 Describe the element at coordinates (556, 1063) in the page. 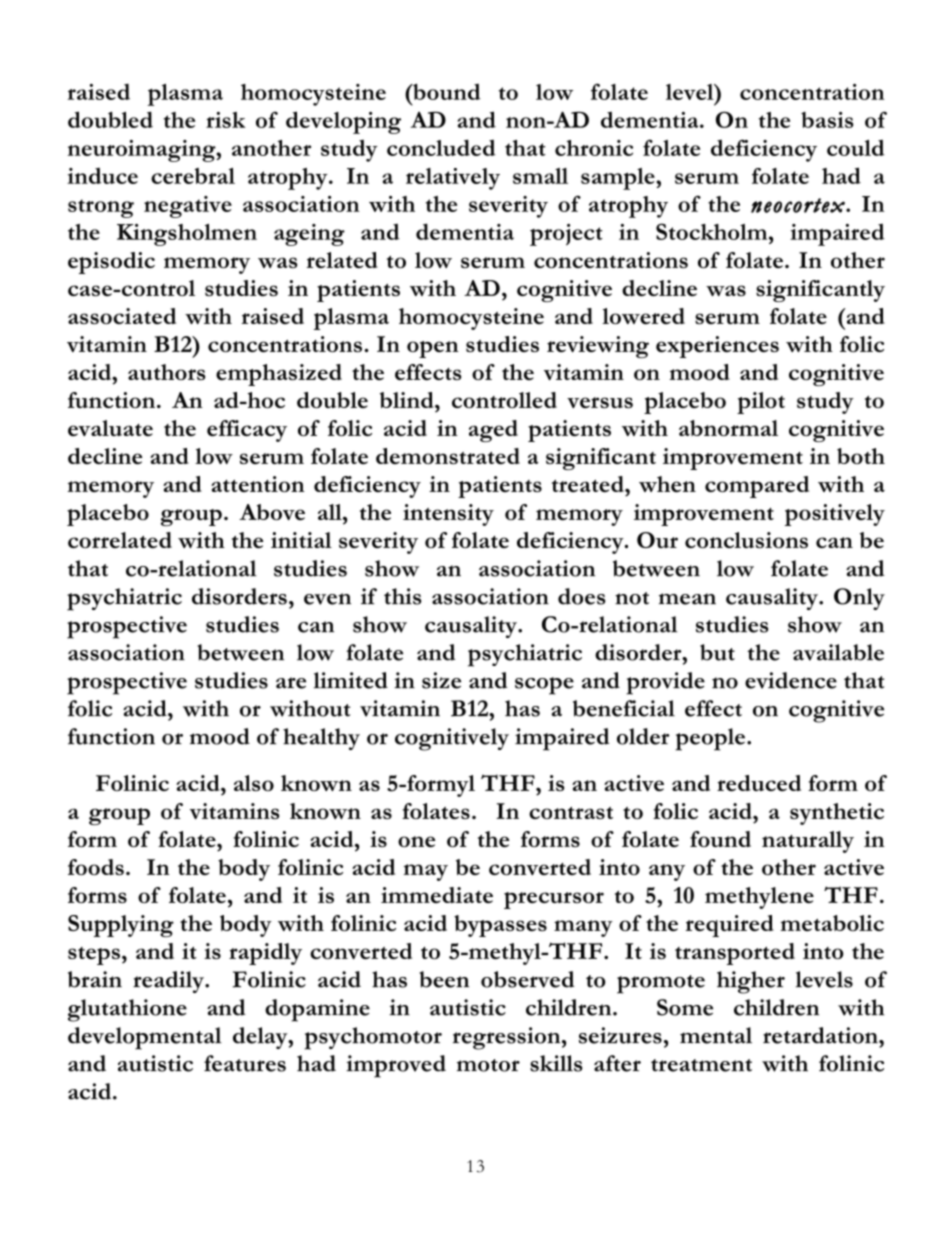

I see `skills` at that location.
